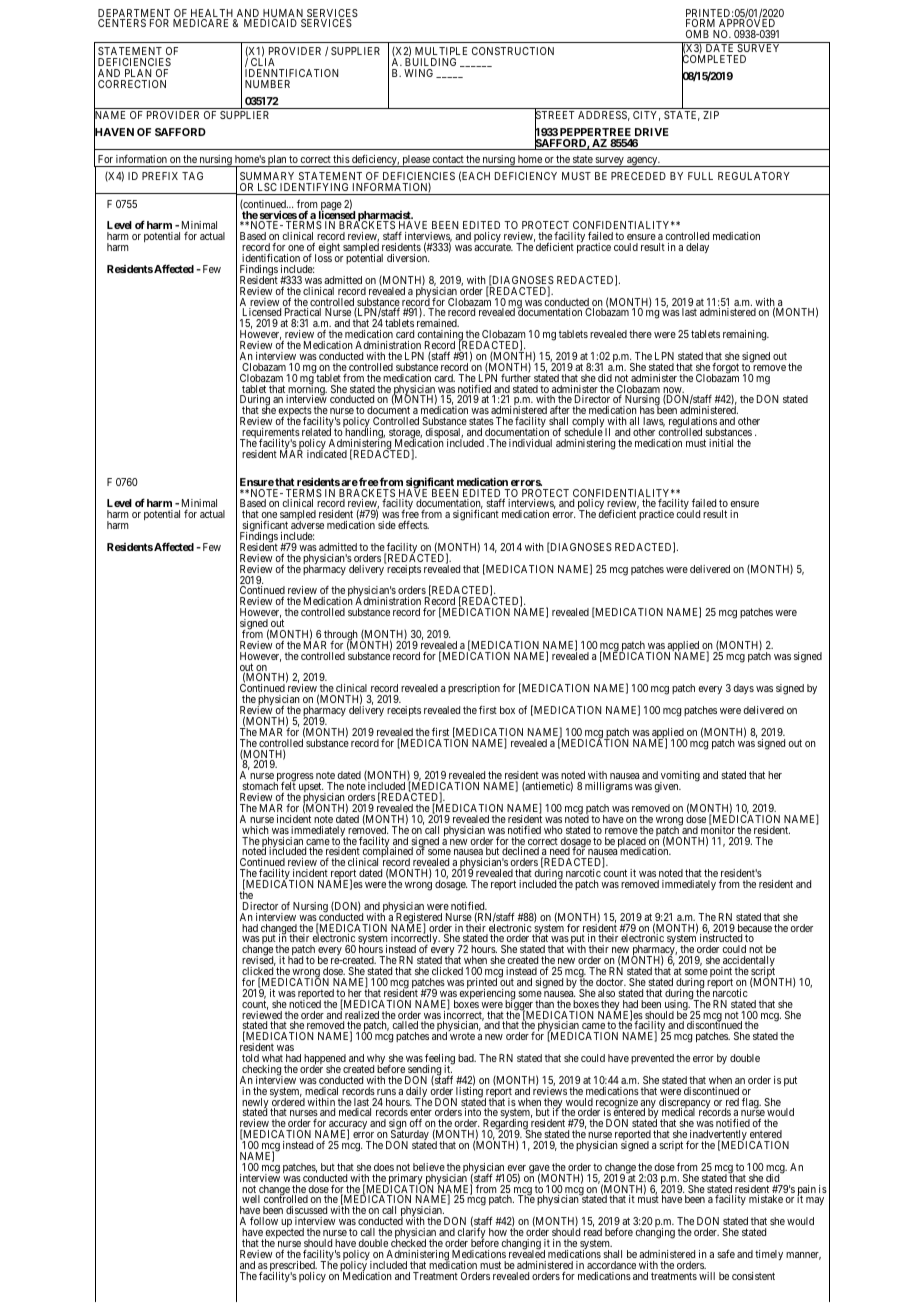  What do you see at coordinates (726, 1253) in the document?
I see `safe` at bounding box center [726, 1253].
